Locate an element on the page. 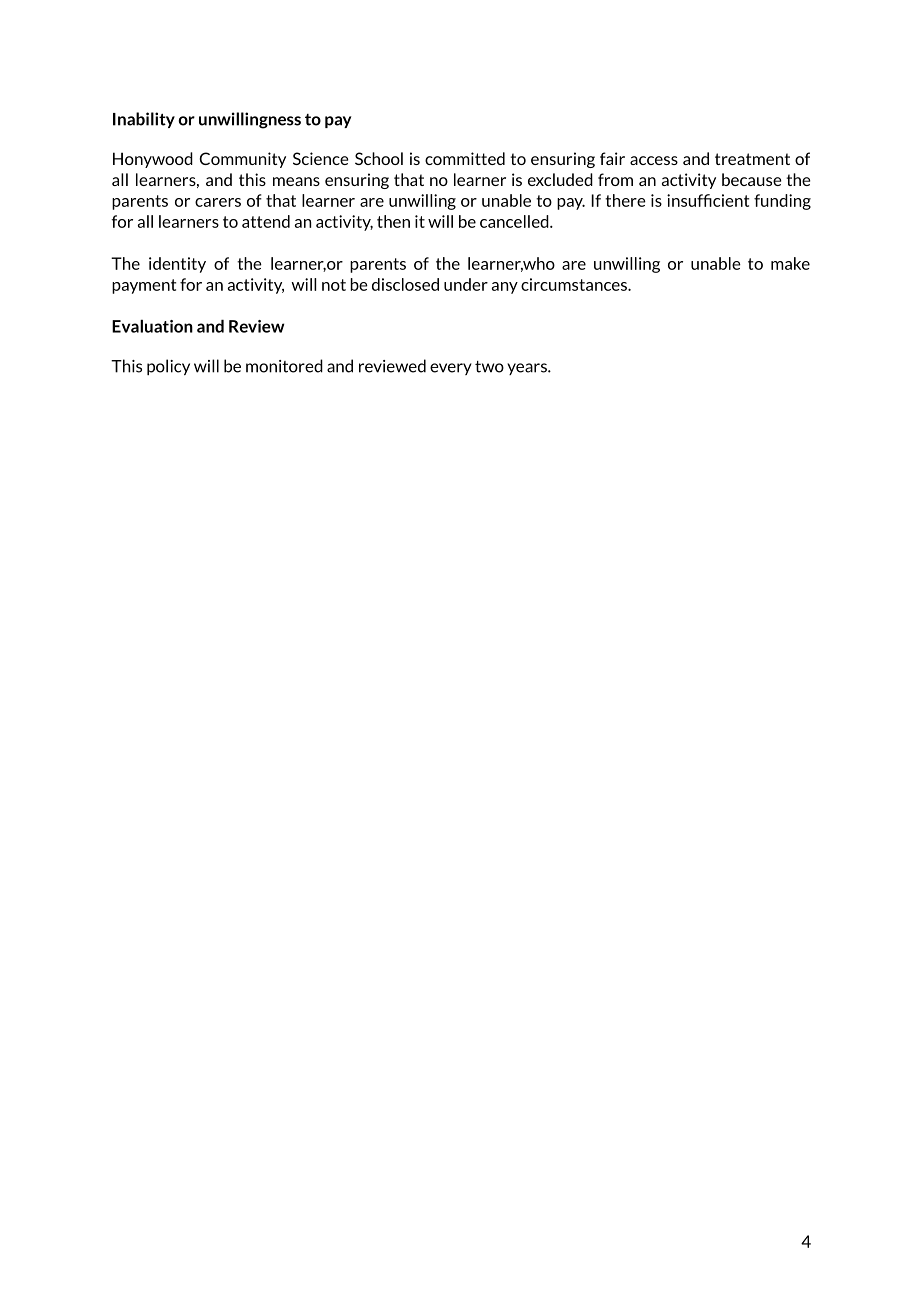 The width and height of the image is (924, 1307). treatment is located at coordinates (752, 159).
